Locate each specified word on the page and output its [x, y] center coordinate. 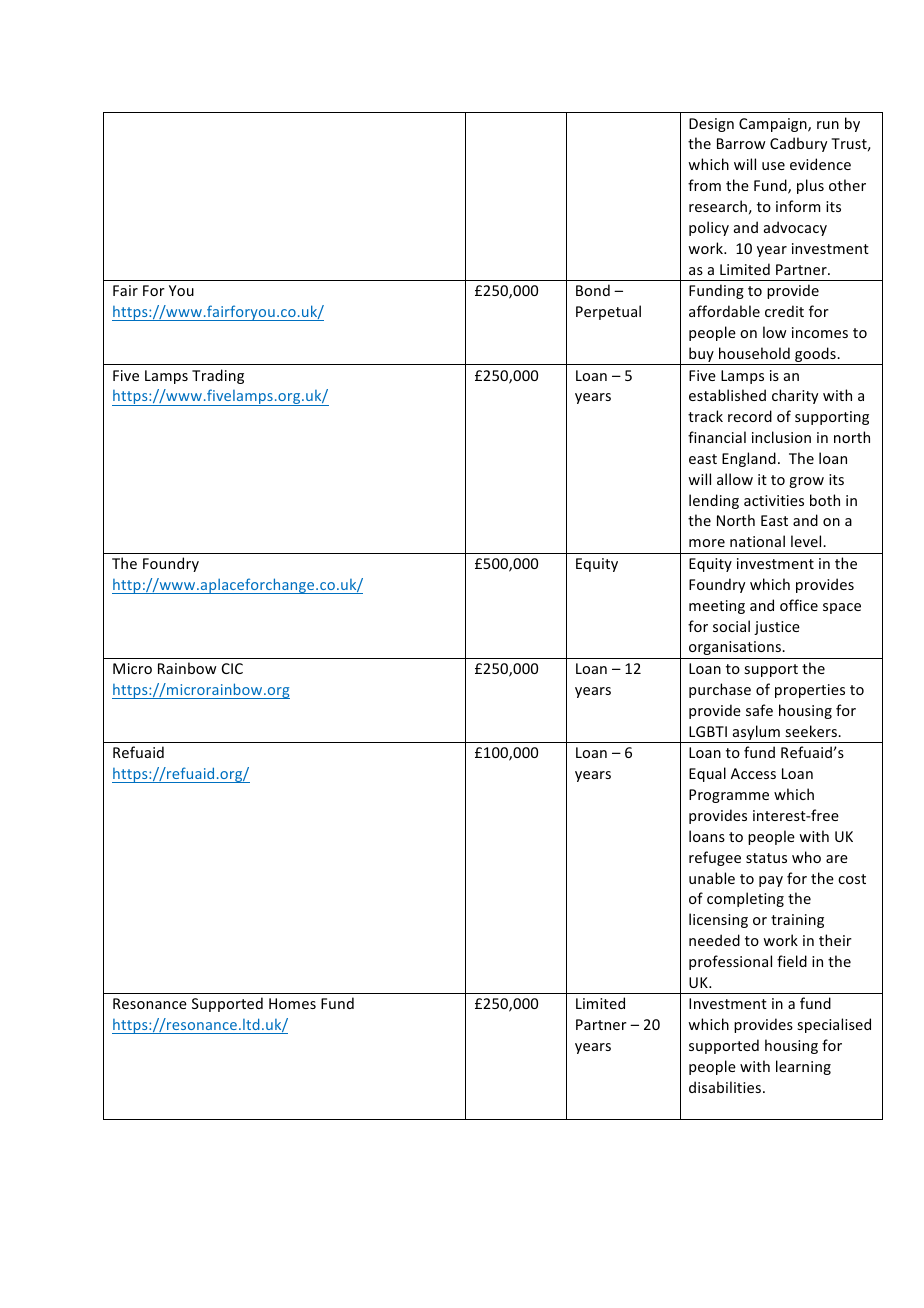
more [707, 543]
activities [774, 500]
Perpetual [608, 312]
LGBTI [708, 731]
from [704, 185]
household [754, 353]
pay [771, 881]
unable [712, 878]
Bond [593, 290]
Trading [218, 376]
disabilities [725, 1087]
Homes [292, 1003]
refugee [715, 858]
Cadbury [798, 144]
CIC [232, 668]
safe [759, 710]
